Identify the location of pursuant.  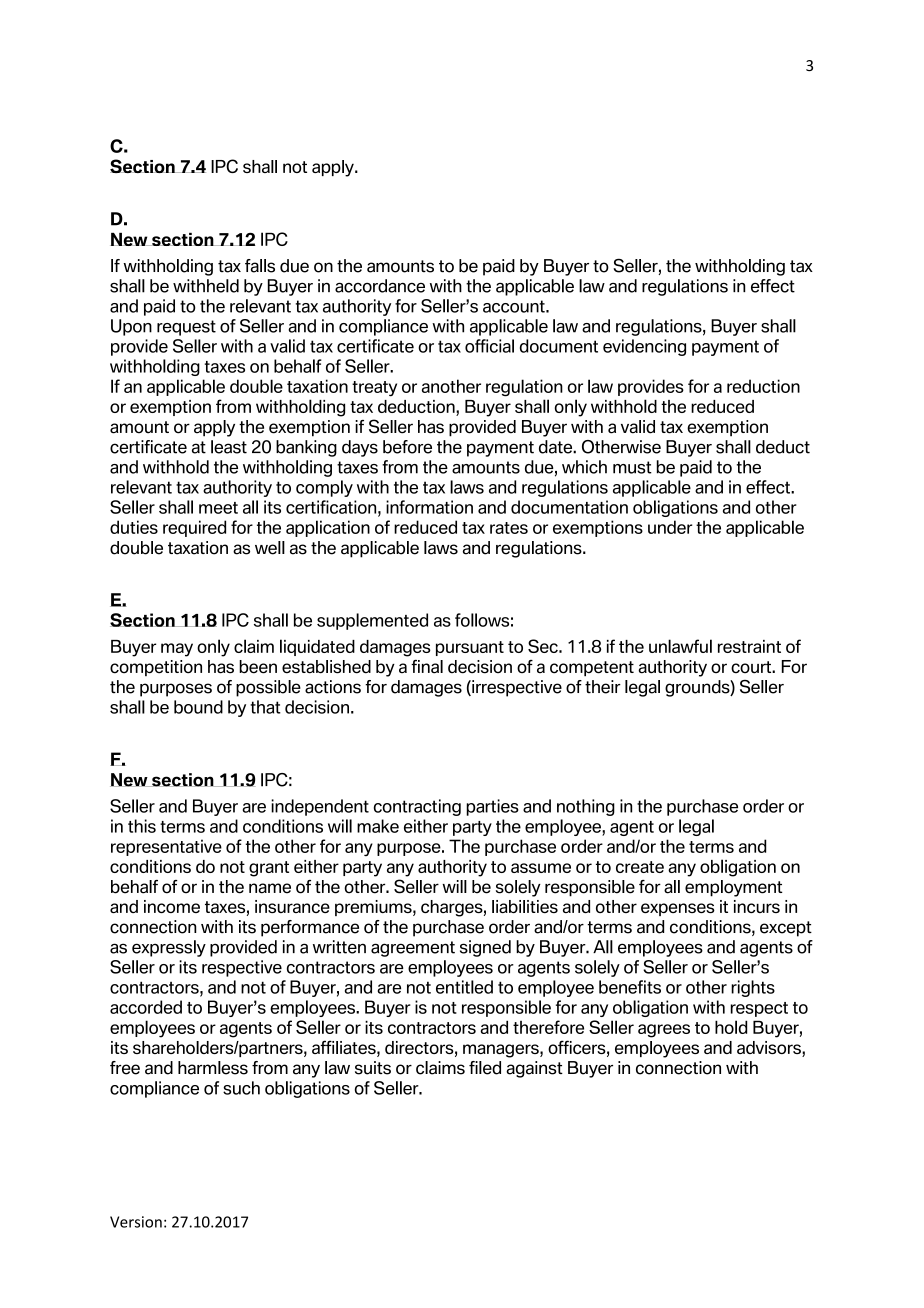
(470, 648).
